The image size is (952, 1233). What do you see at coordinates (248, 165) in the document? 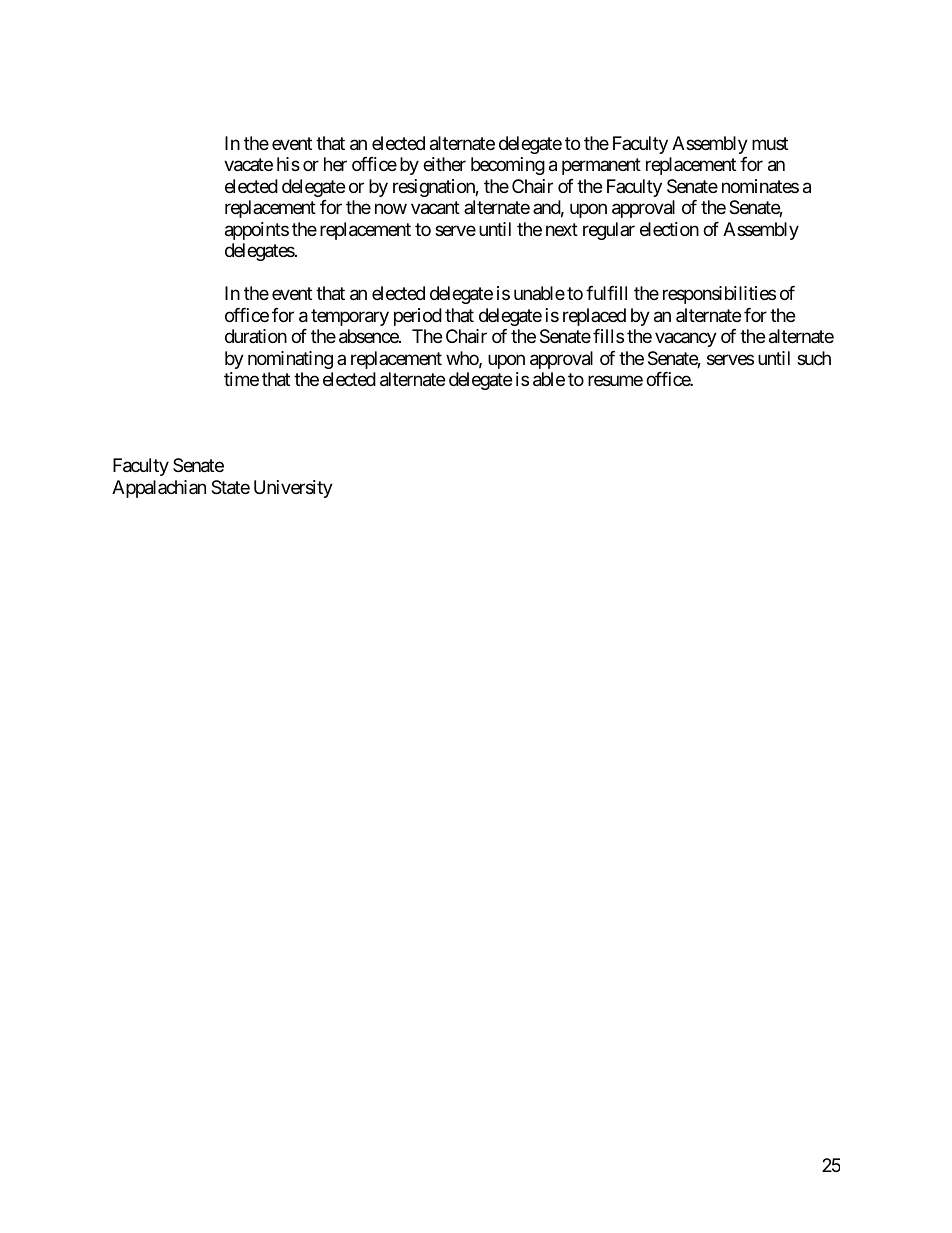
I see `vacate` at bounding box center [248, 165].
